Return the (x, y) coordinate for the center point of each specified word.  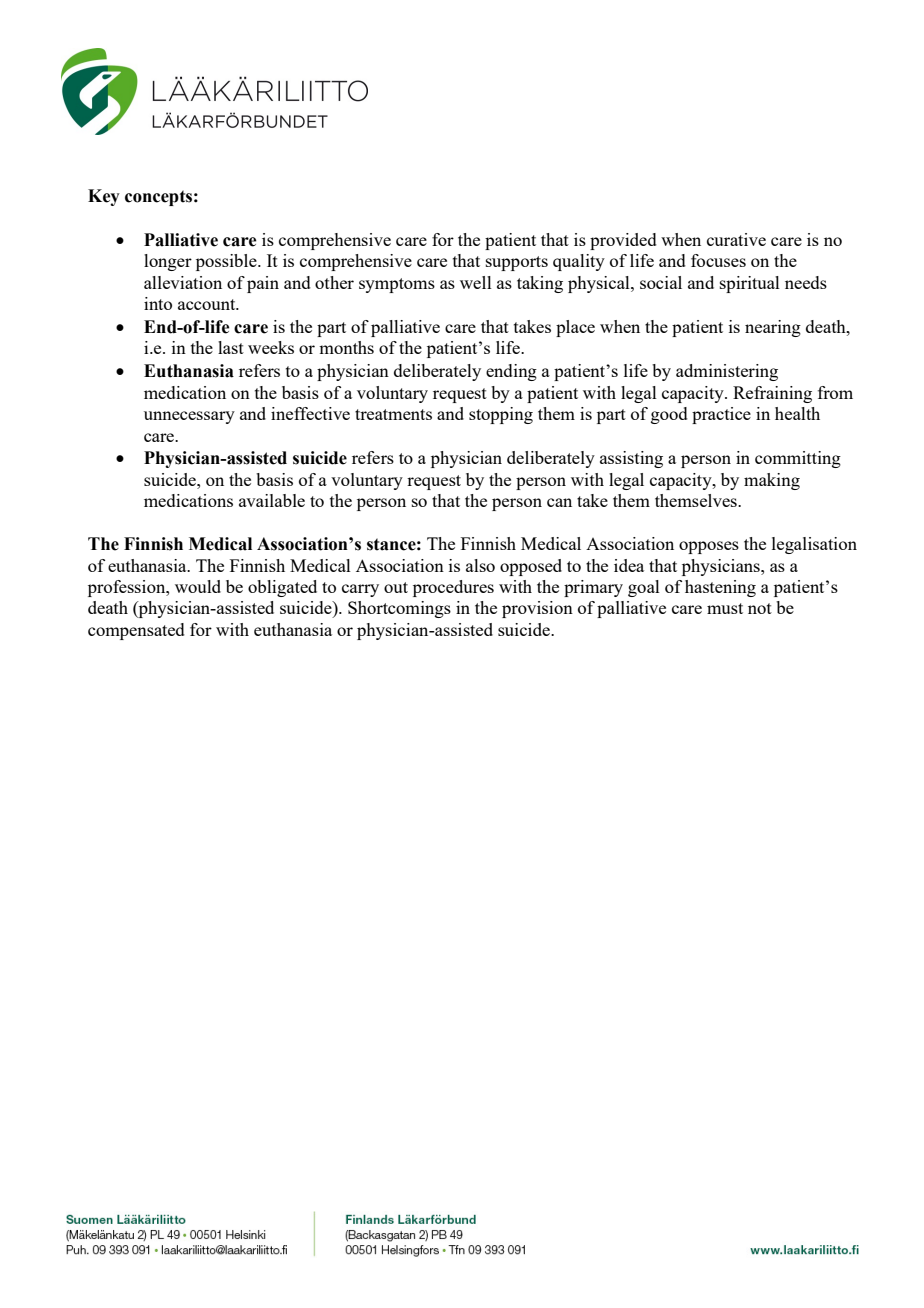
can (559, 502)
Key (104, 197)
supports (517, 263)
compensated (136, 631)
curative (736, 239)
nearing (773, 328)
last (231, 347)
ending (511, 372)
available (272, 500)
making (772, 481)
